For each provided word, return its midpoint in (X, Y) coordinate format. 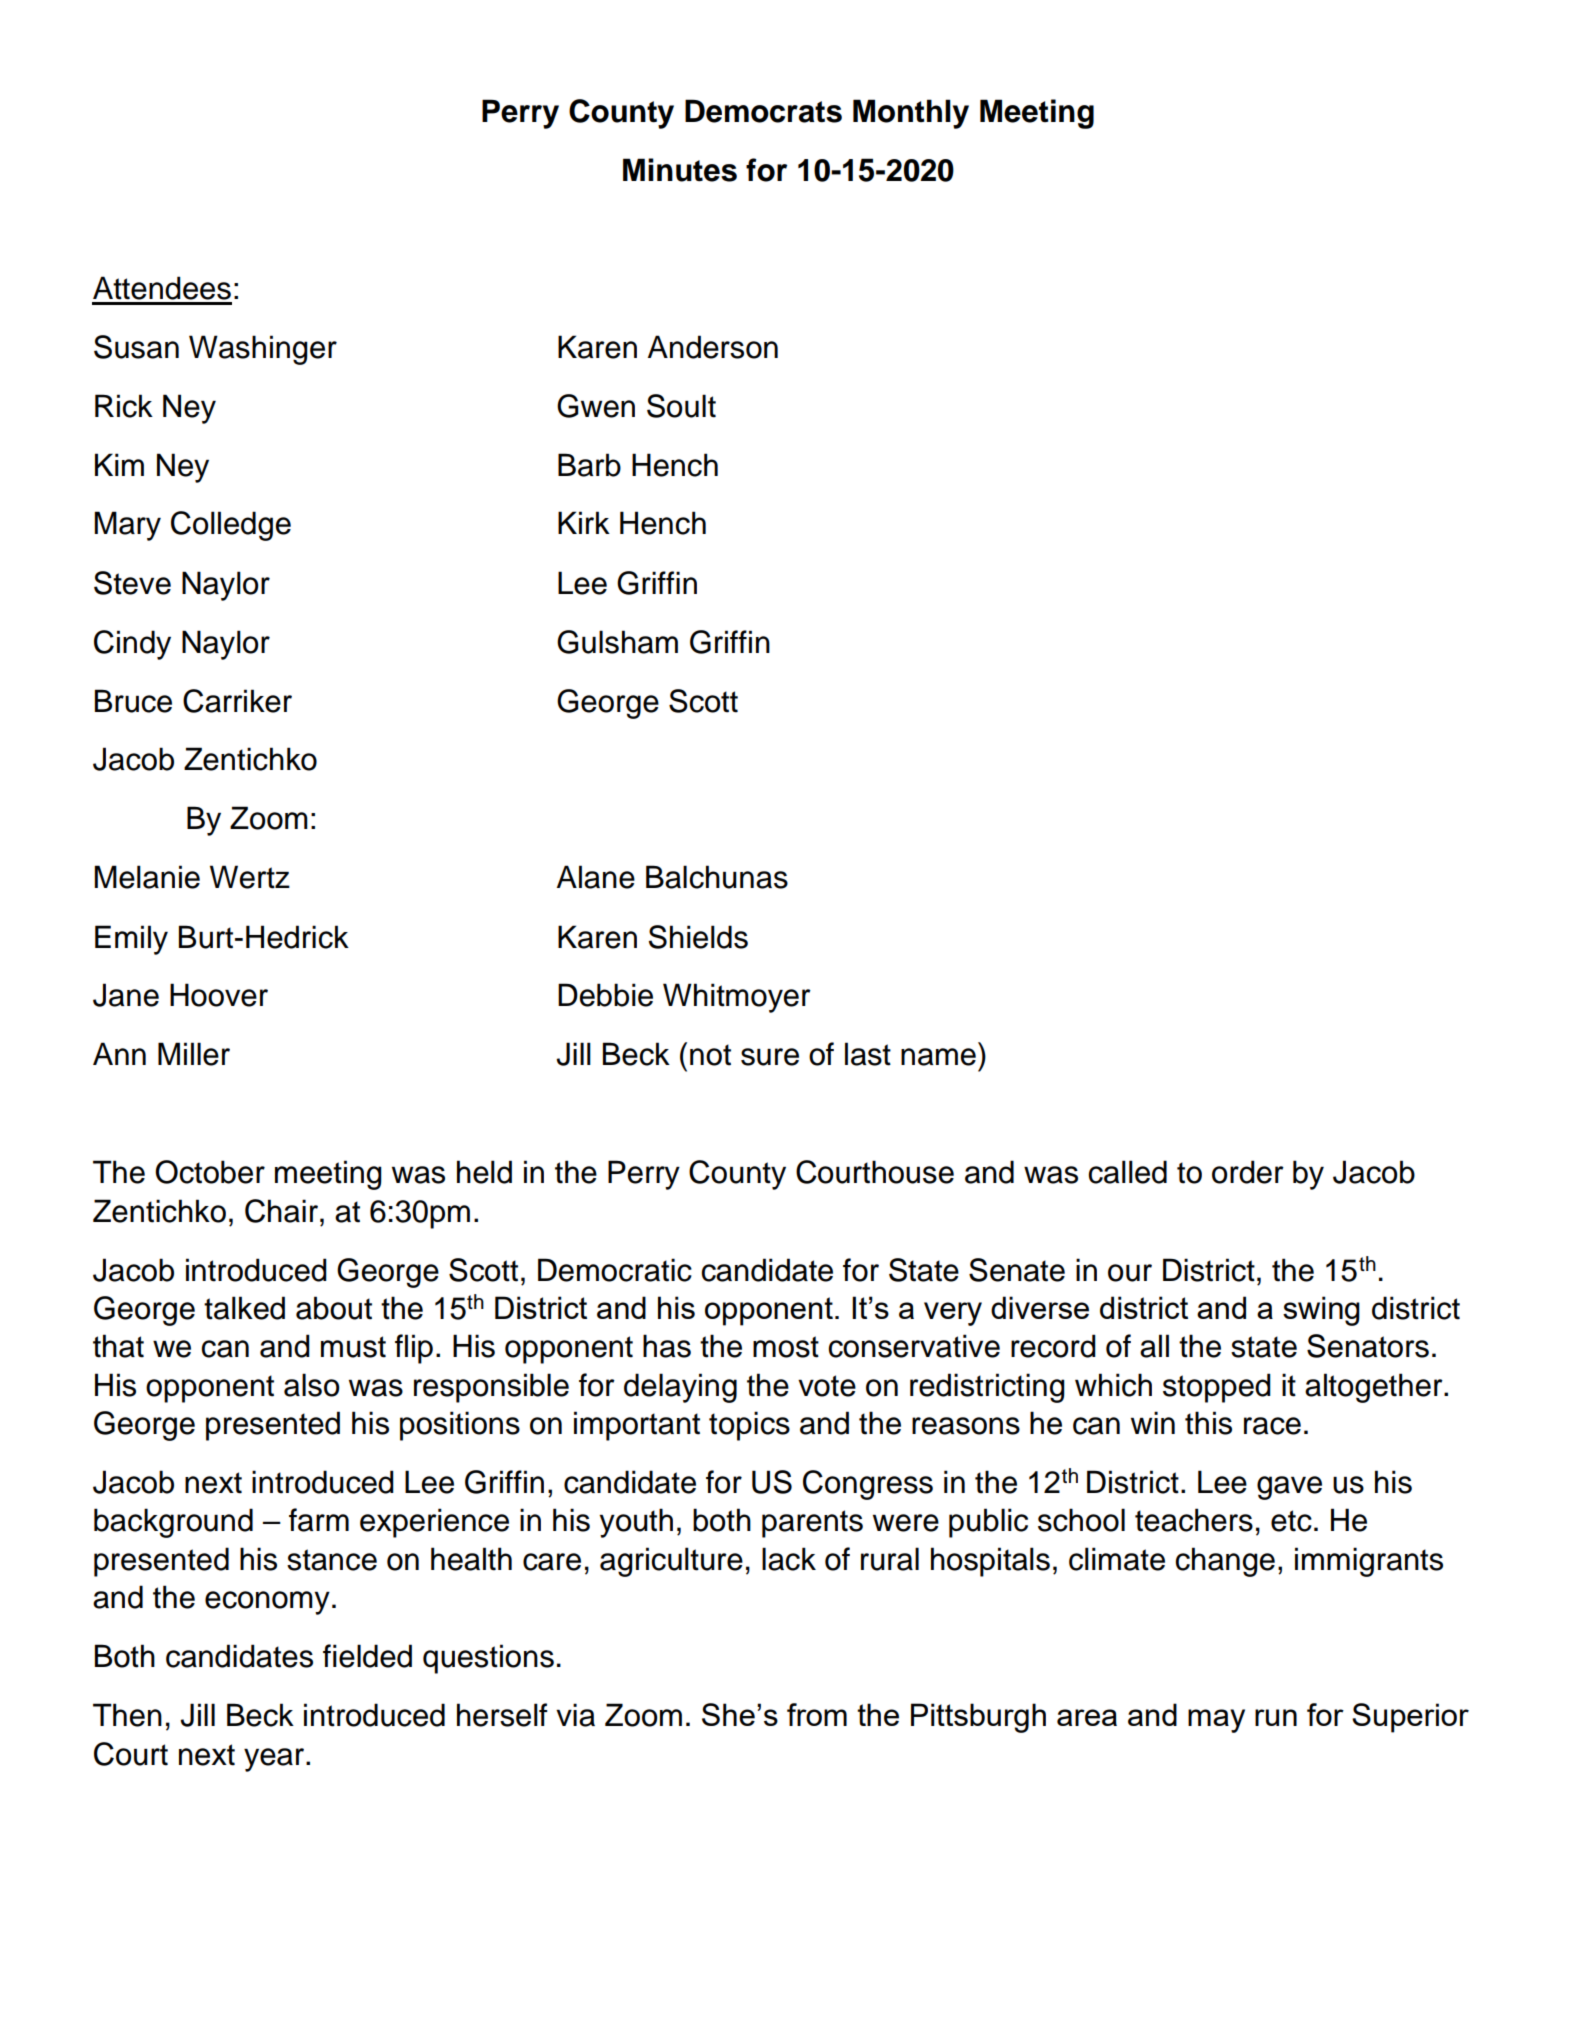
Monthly (911, 114)
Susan (136, 347)
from (817, 1714)
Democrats (763, 111)
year (274, 1760)
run (1276, 1717)
